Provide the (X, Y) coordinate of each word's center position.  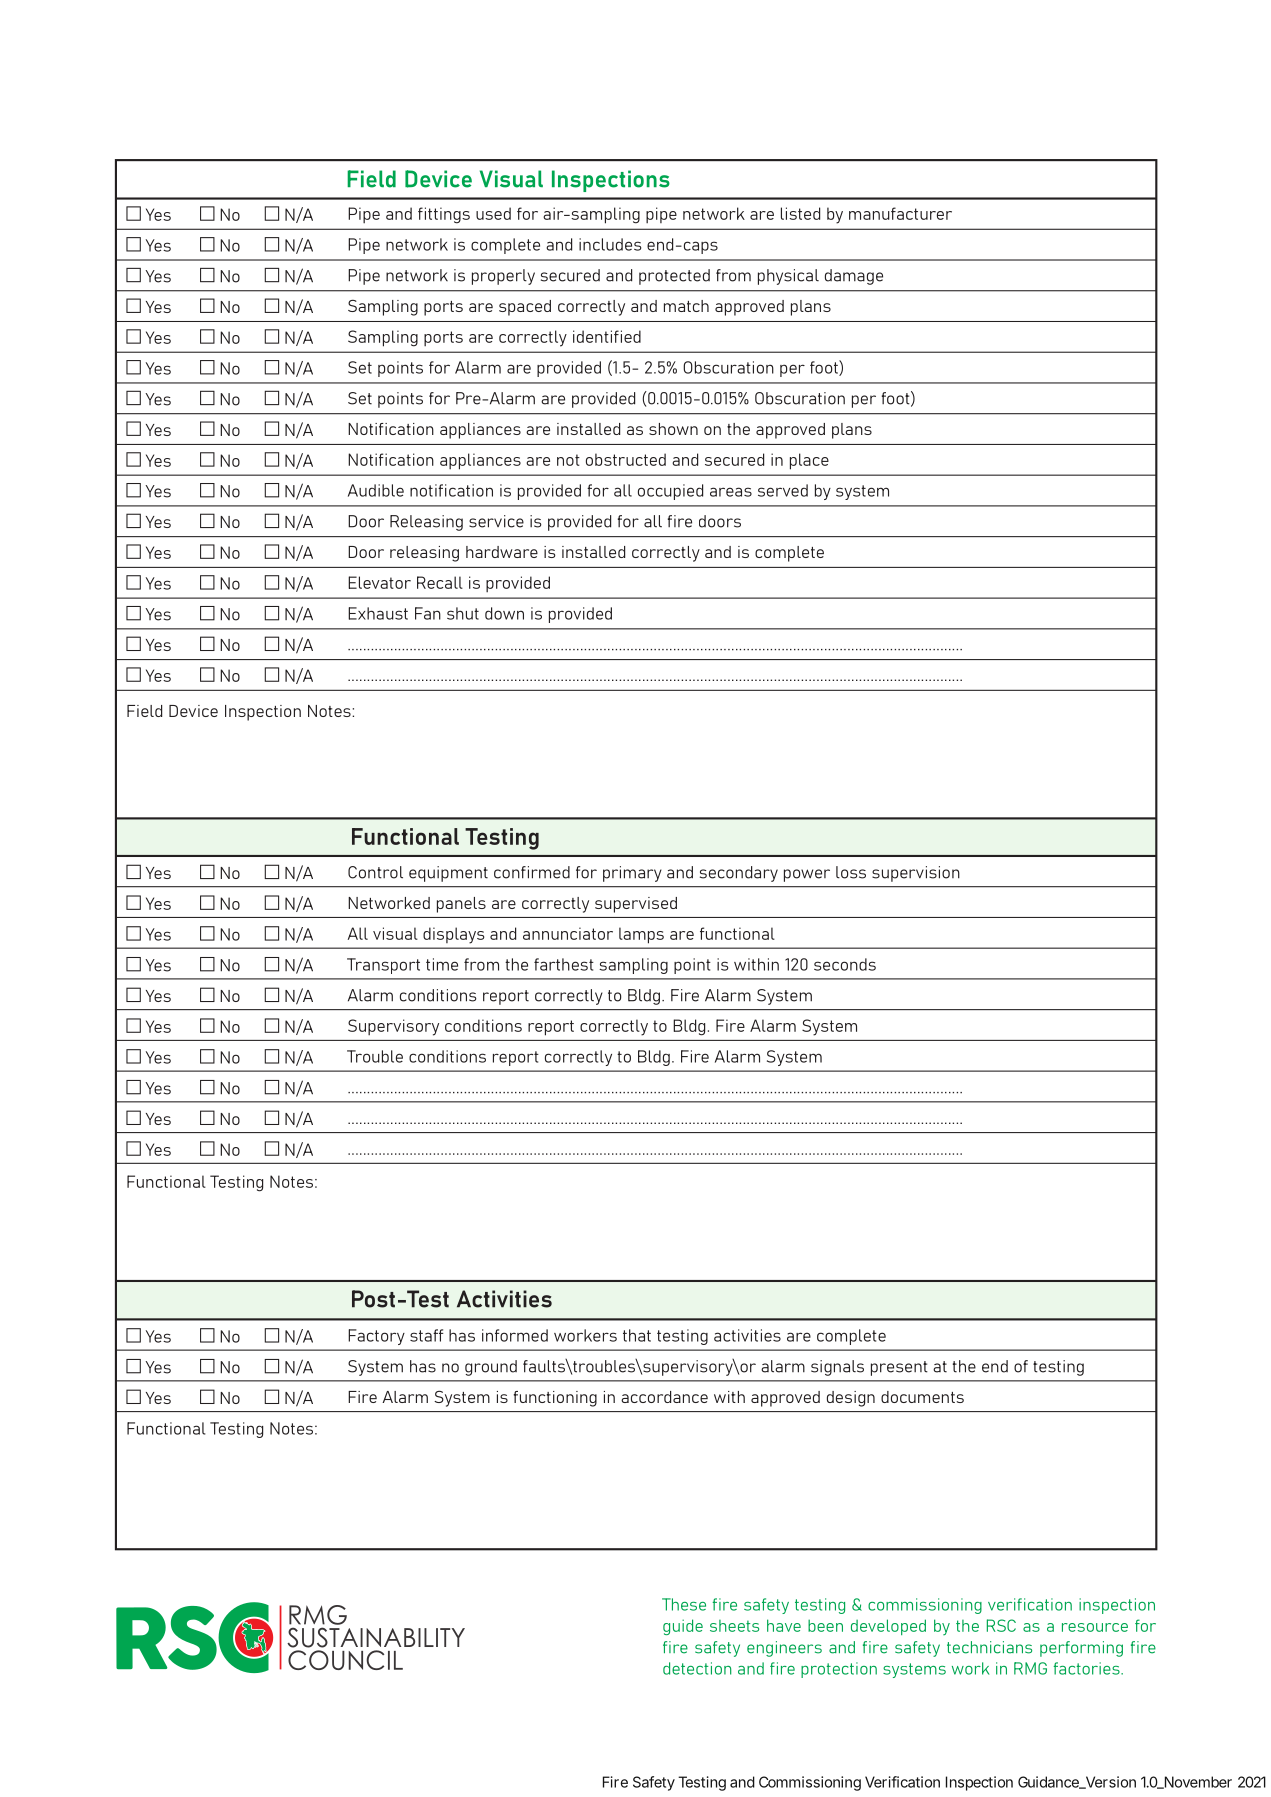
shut (463, 613)
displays (454, 935)
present (899, 1368)
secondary (739, 874)
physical (788, 277)
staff (427, 1335)
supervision (916, 874)
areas (731, 492)
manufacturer (900, 213)
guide (683, 1627)
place (809, 461)
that (637, 1335)
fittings (444, 215)
